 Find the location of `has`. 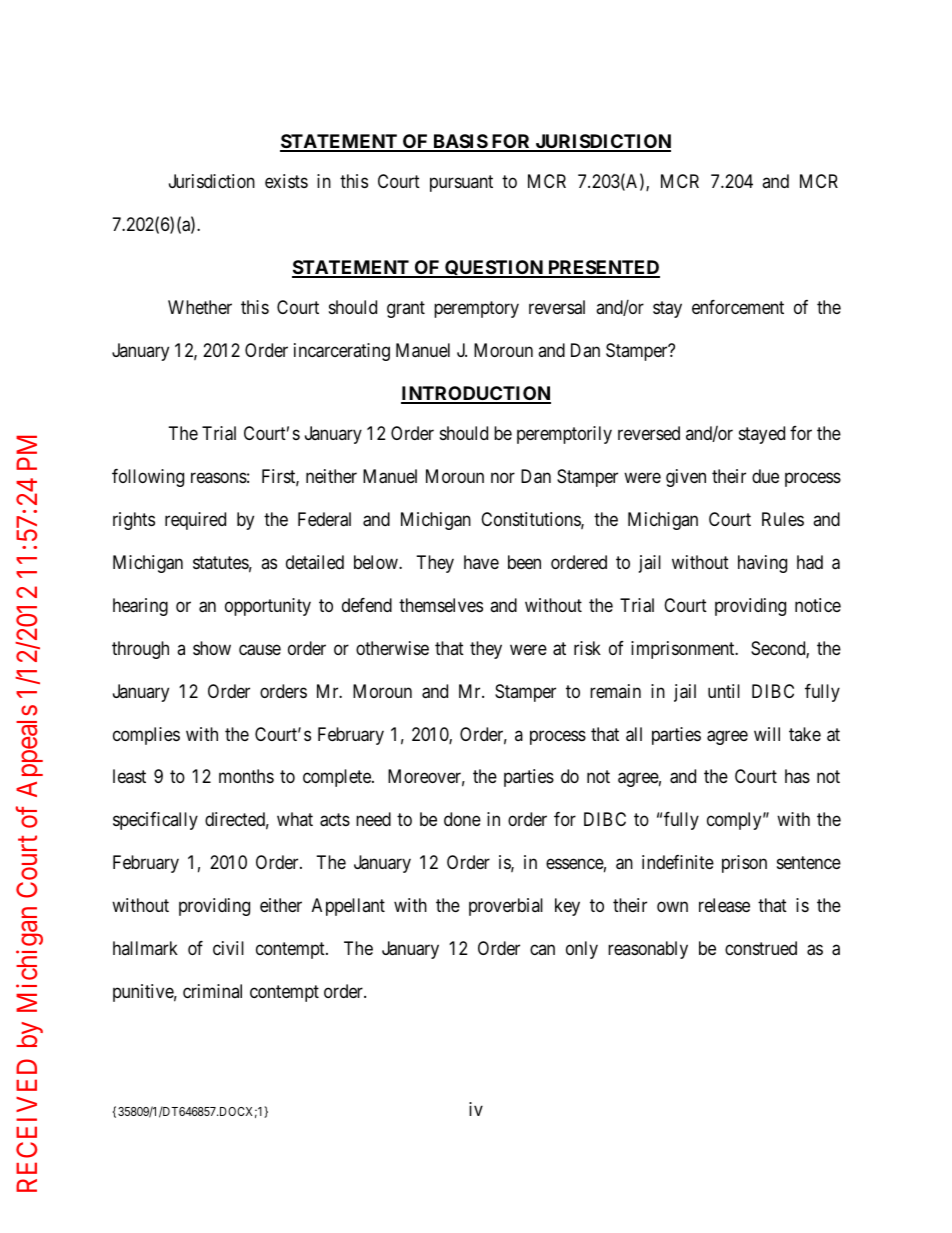

has is located at coordinates (797, 776).
